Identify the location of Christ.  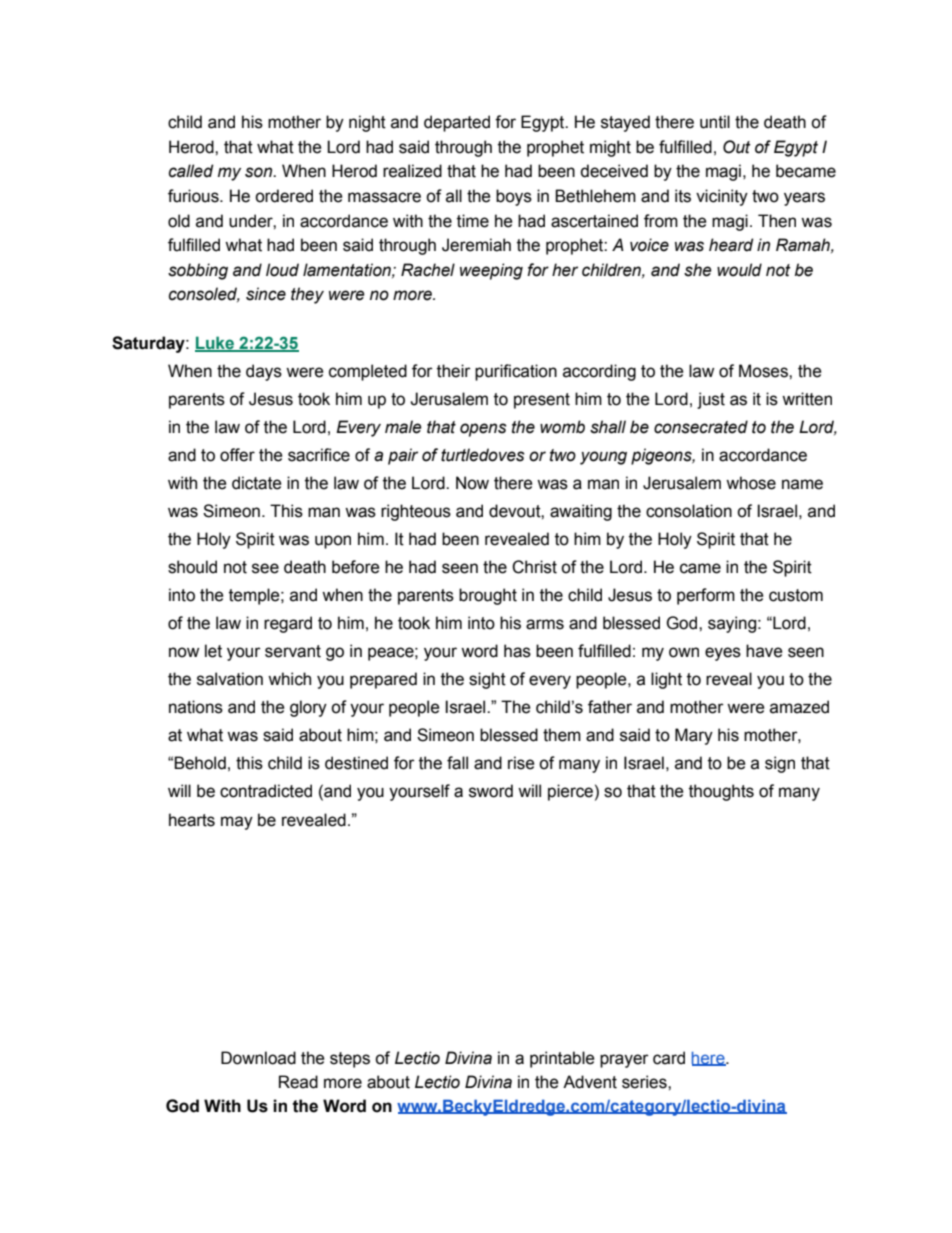
(534, 567).
